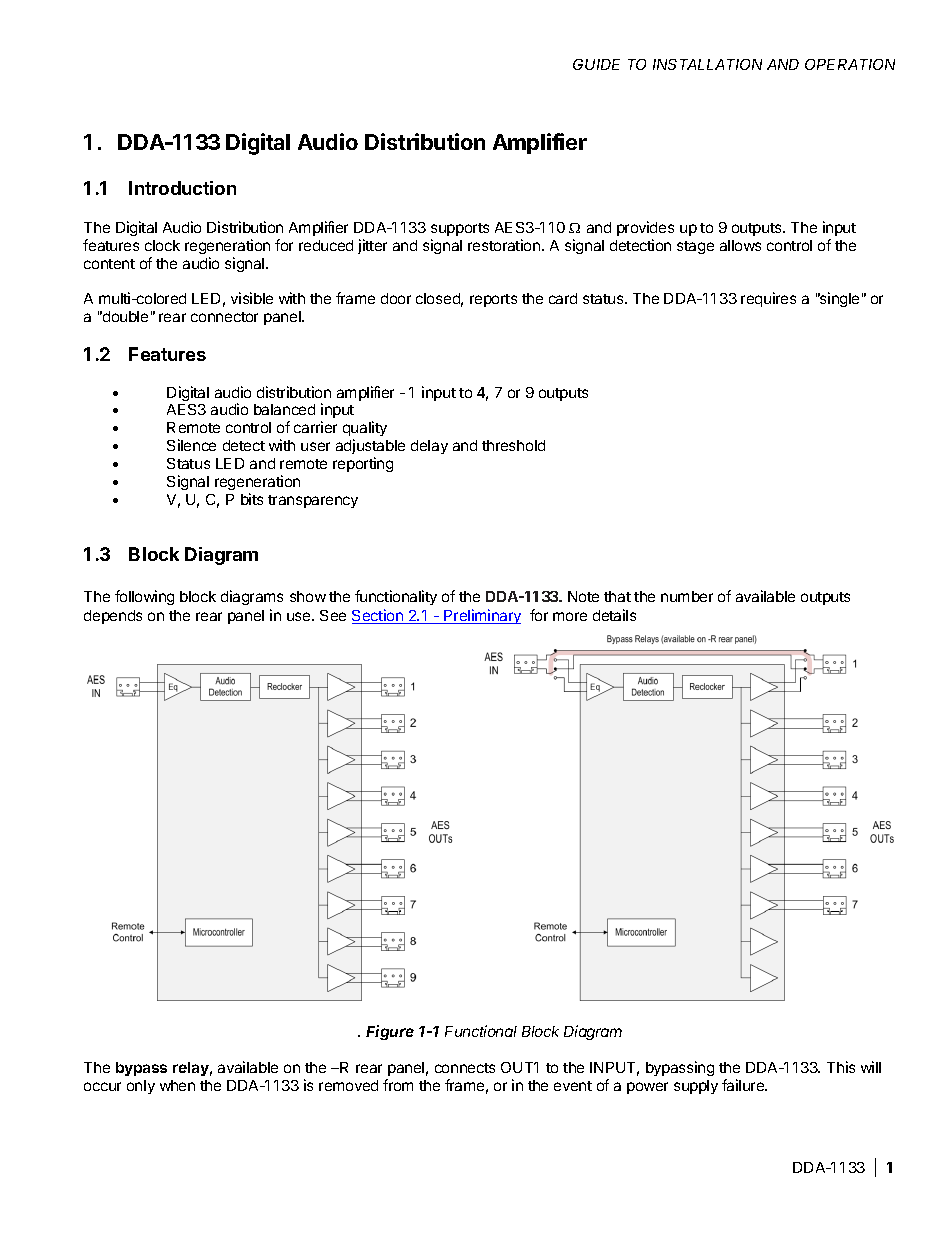 This document has height=1233, width=952. I want to click on Preliminary, so click(481, 616).
